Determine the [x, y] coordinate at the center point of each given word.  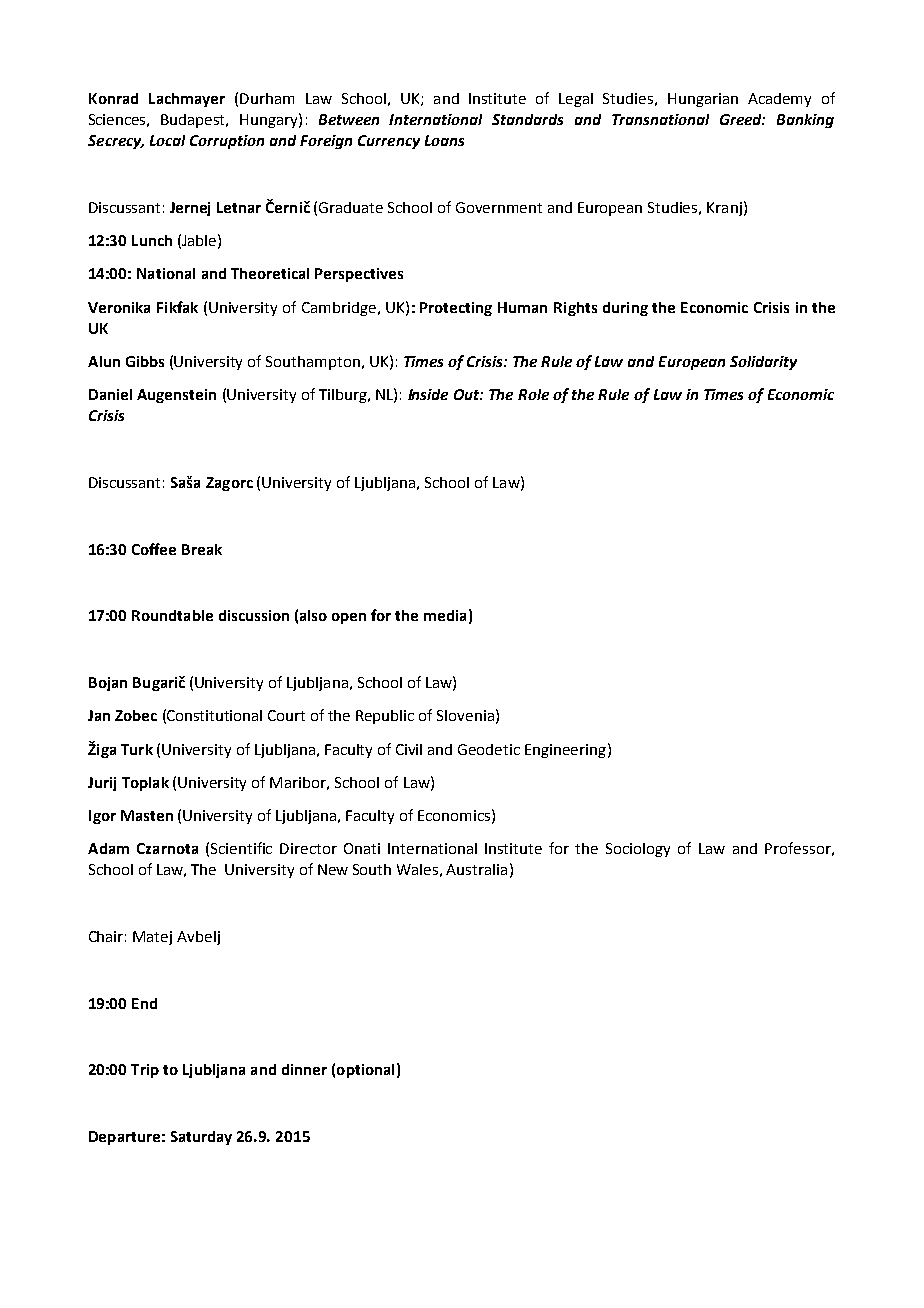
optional [365, 1071]
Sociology [638, 850]
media [445, 615]
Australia [476, 869]
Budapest [194, 121]
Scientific [241, 848]
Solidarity [763, 363]
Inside [428, 394]
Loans [444, 140]
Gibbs [145, 361]
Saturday [201, 1138]
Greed [742, 119]
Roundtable [172, 615]
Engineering [565, 751]
